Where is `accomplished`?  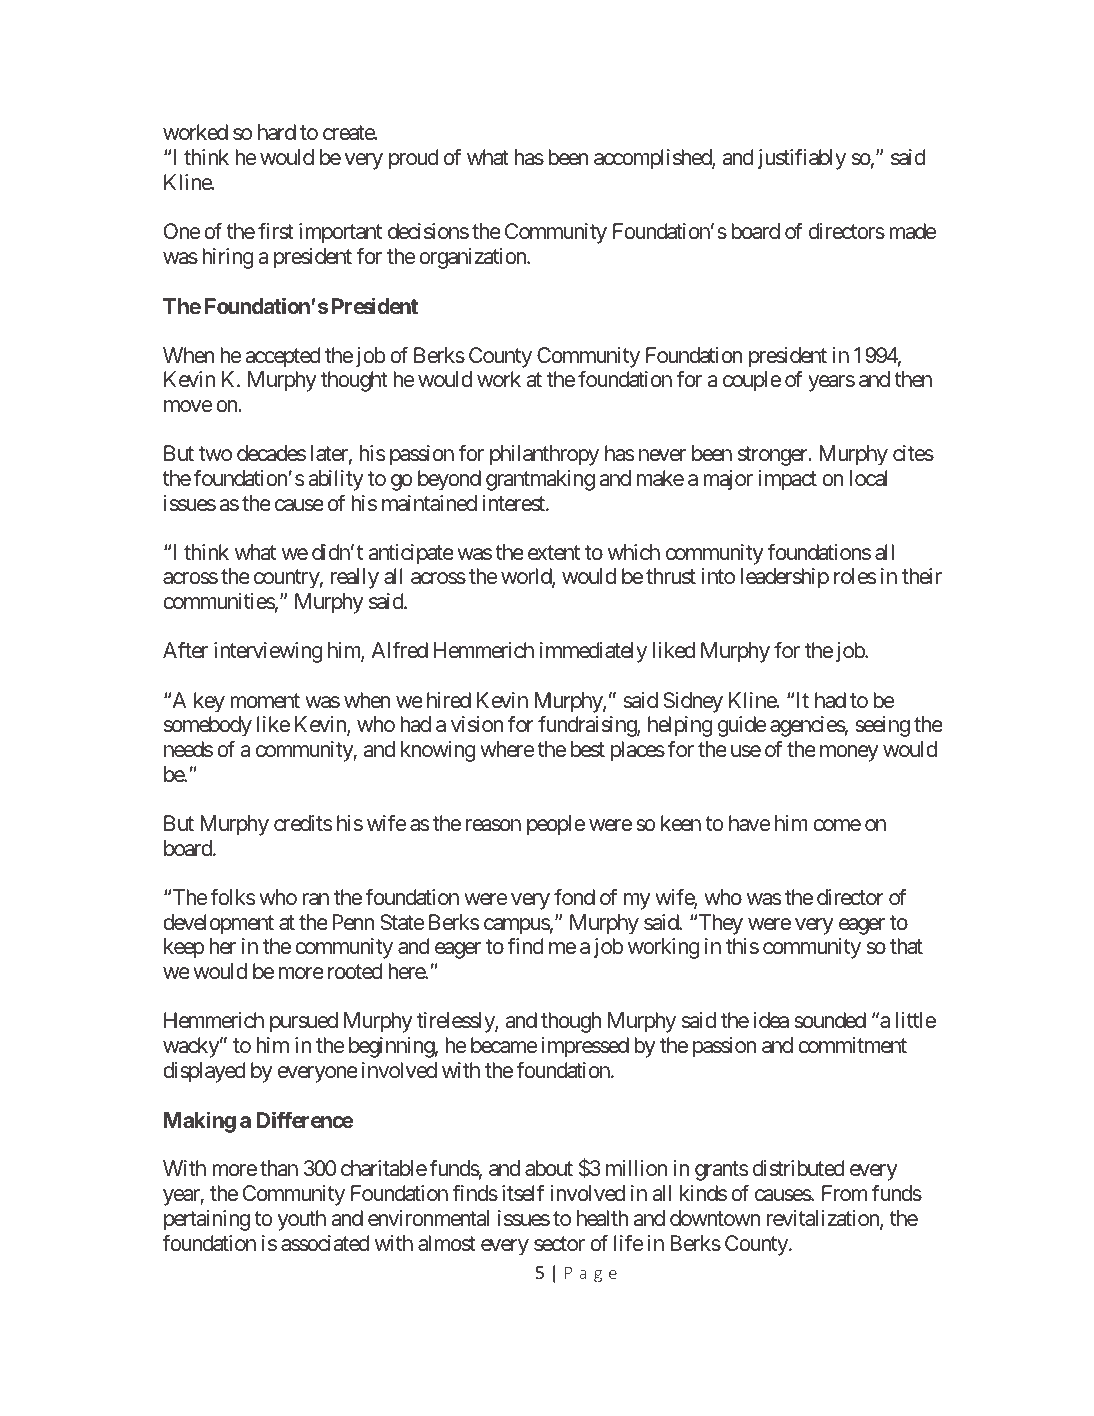
accomplished is located at coordinates (653, 159).
